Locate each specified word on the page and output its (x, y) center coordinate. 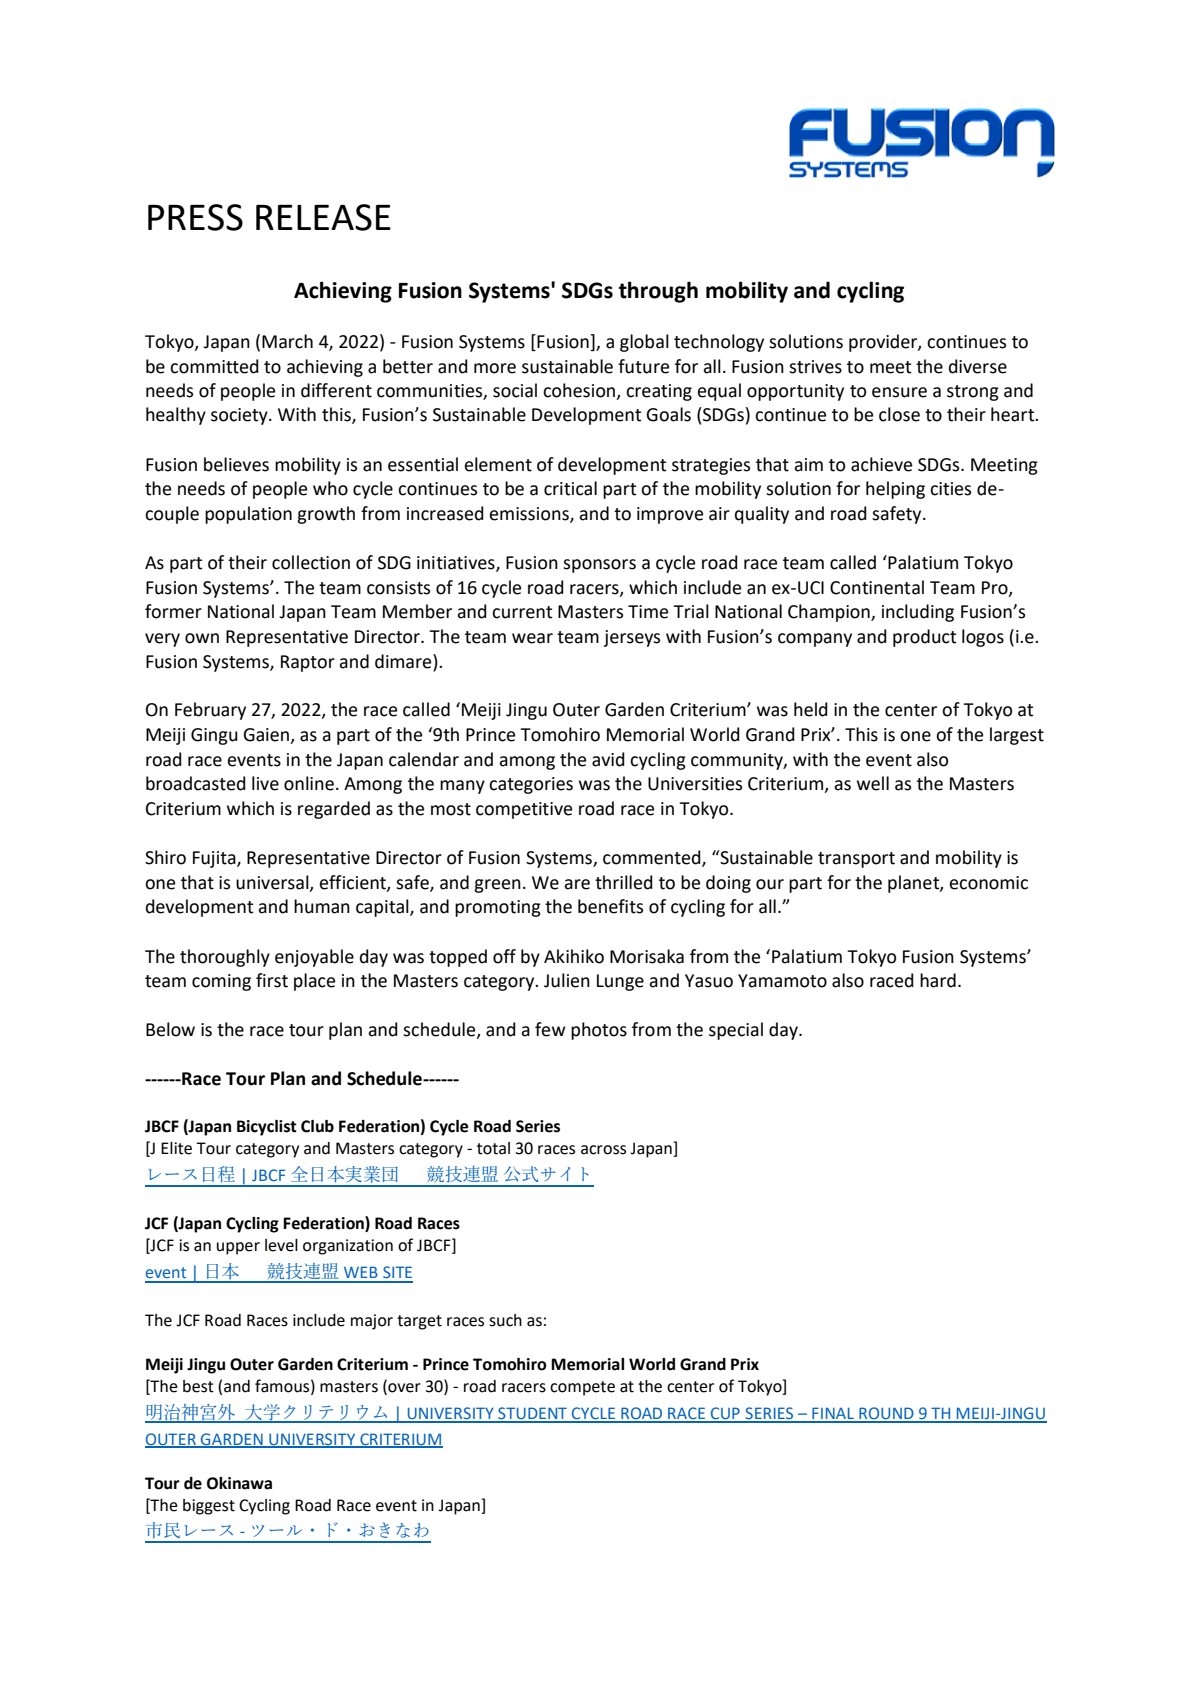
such (505, 1320)
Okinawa (239, 1483)
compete (582, 1388)
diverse (978, 366)
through (658, 292)
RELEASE (323, 217)
